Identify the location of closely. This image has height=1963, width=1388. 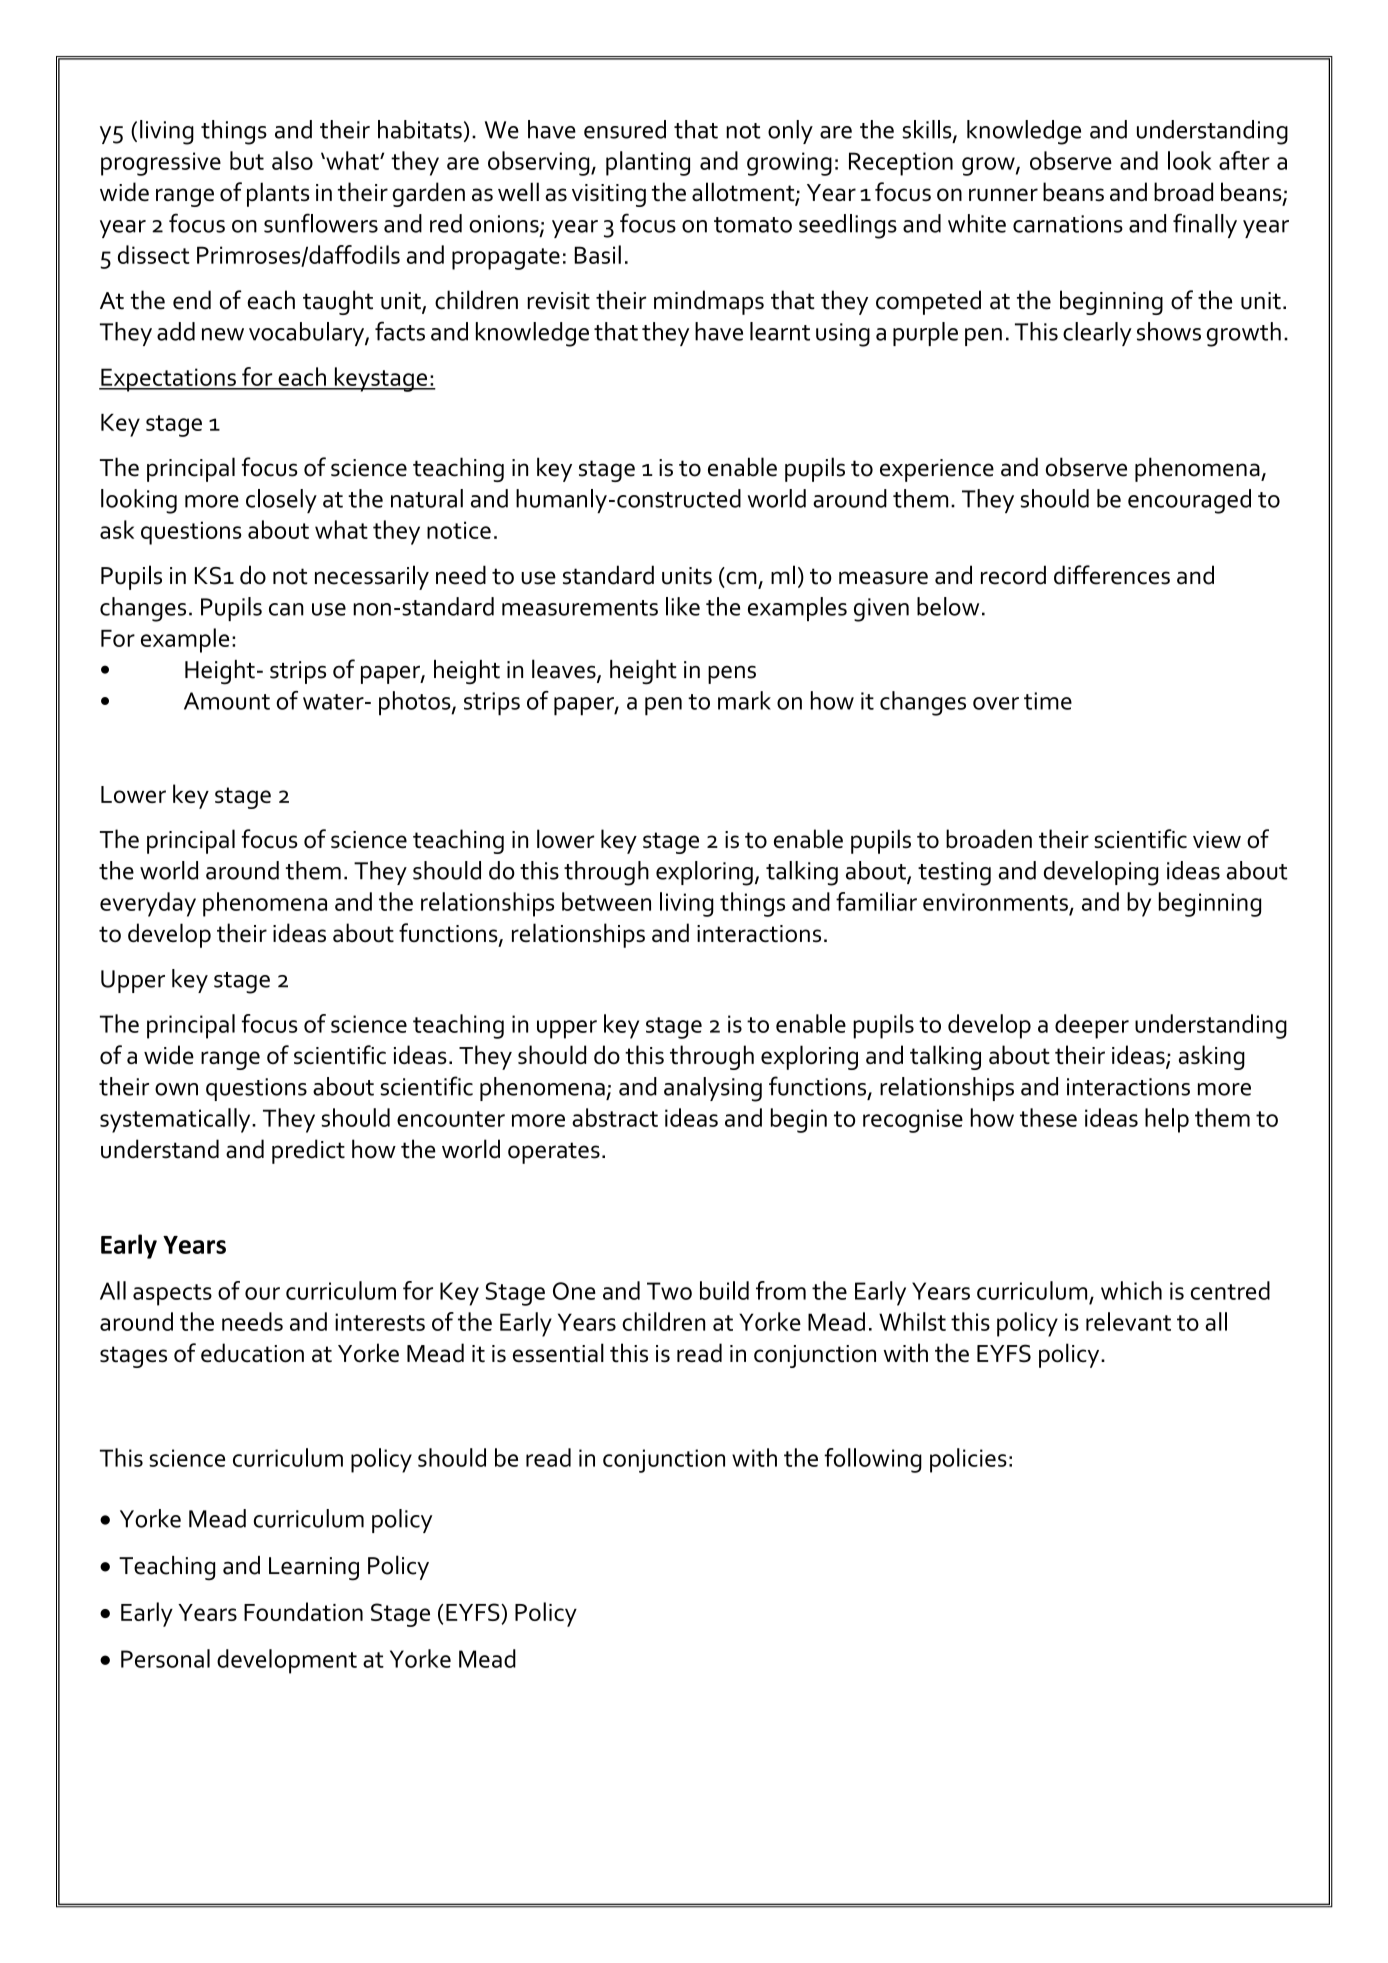
(281, 501).
